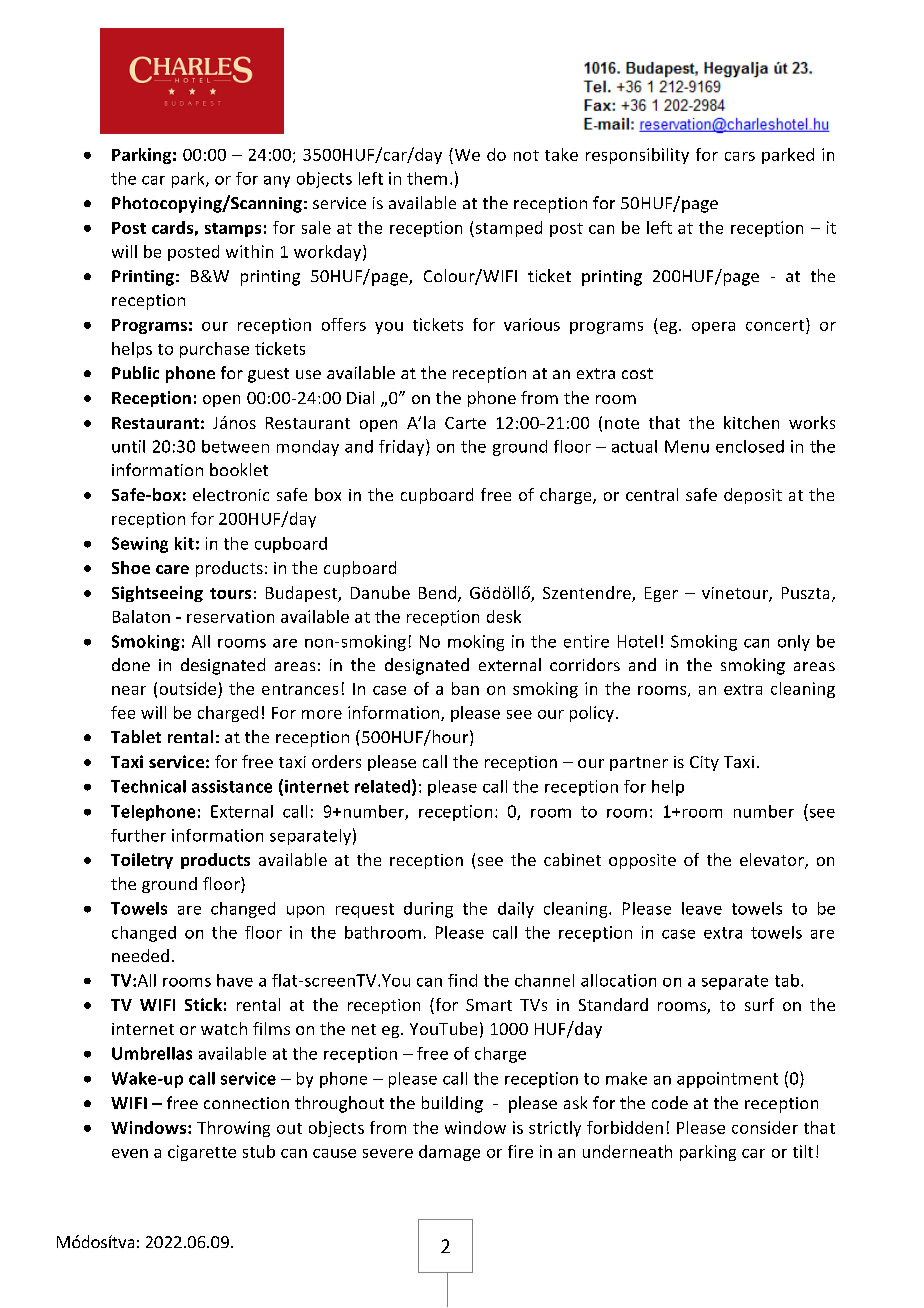  I want to click on stamps, so click(233, 230).
